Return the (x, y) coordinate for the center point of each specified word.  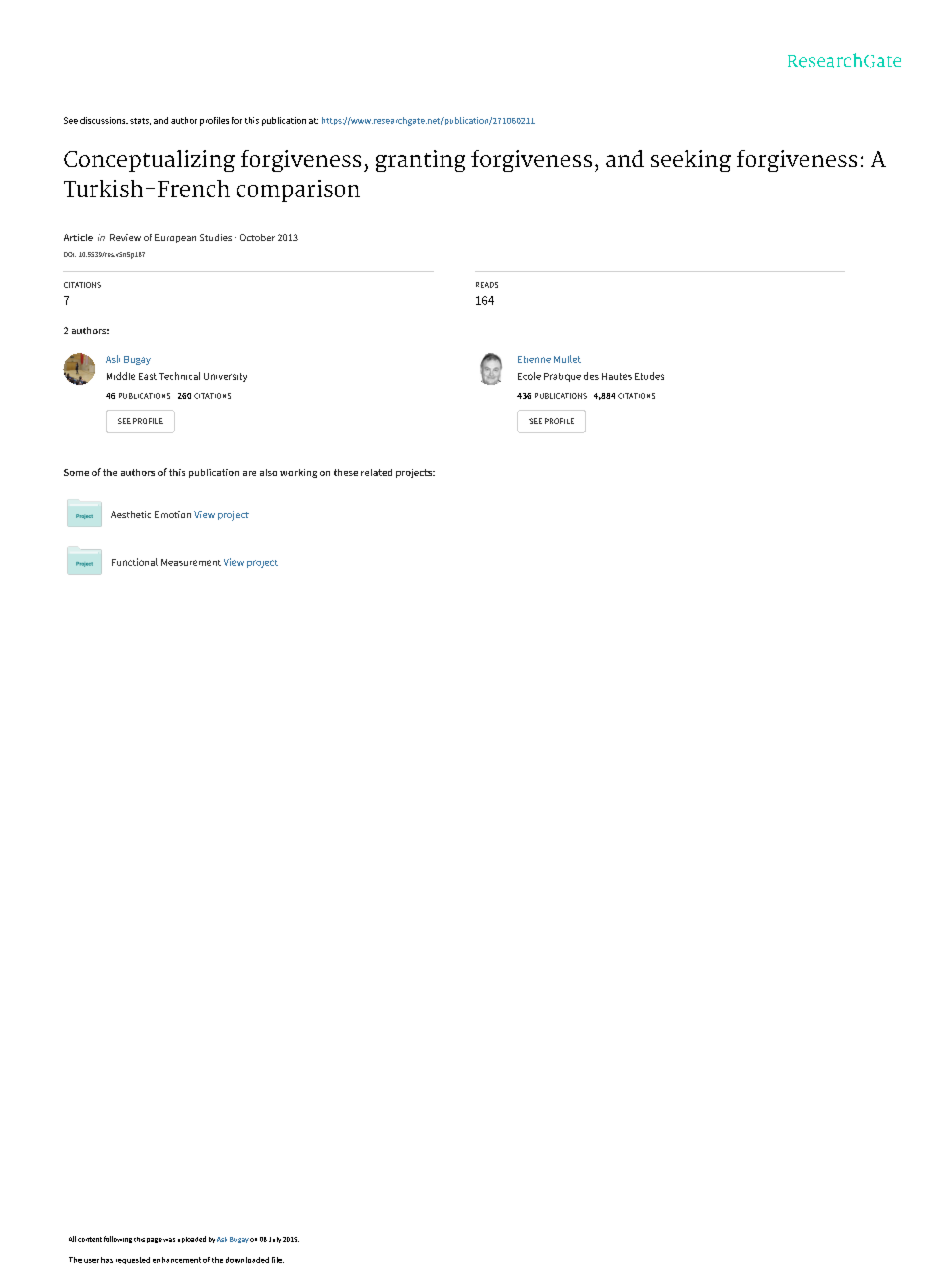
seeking (691, 161)
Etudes (649, 376)
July (275, 1240)
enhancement (177, 1260)
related (376, 472)
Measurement (191, 562)
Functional (135, 562)
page (154, 1240)
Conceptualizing (149, 161)
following (118, 1239)
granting (420, 161)
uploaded (192, 1239)
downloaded (247, 1260)
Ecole (529, 376)
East (148, 376)
